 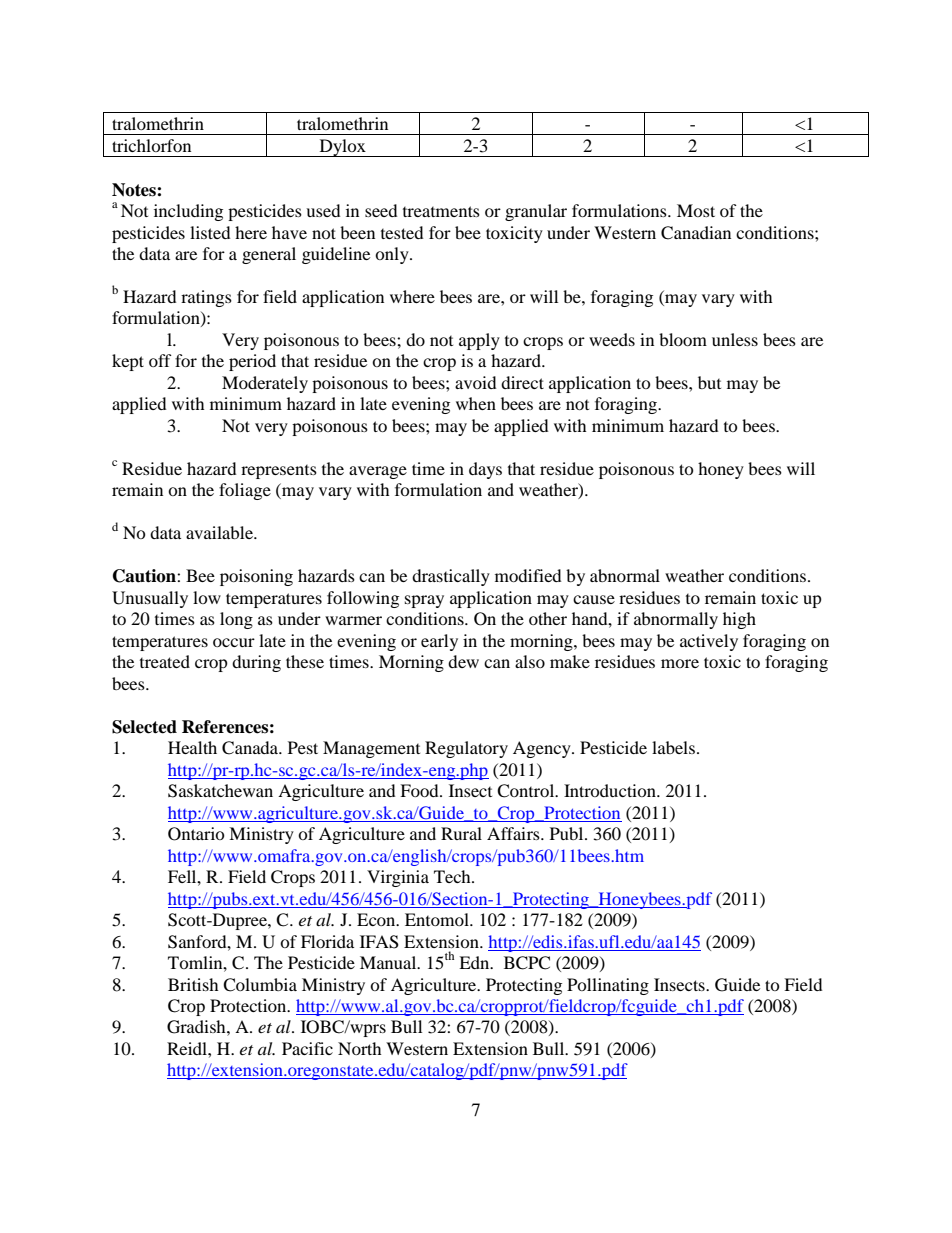 What do you see at coordinates (188, 212) in the page?
I see `including` at bounding box center [188, 212].
